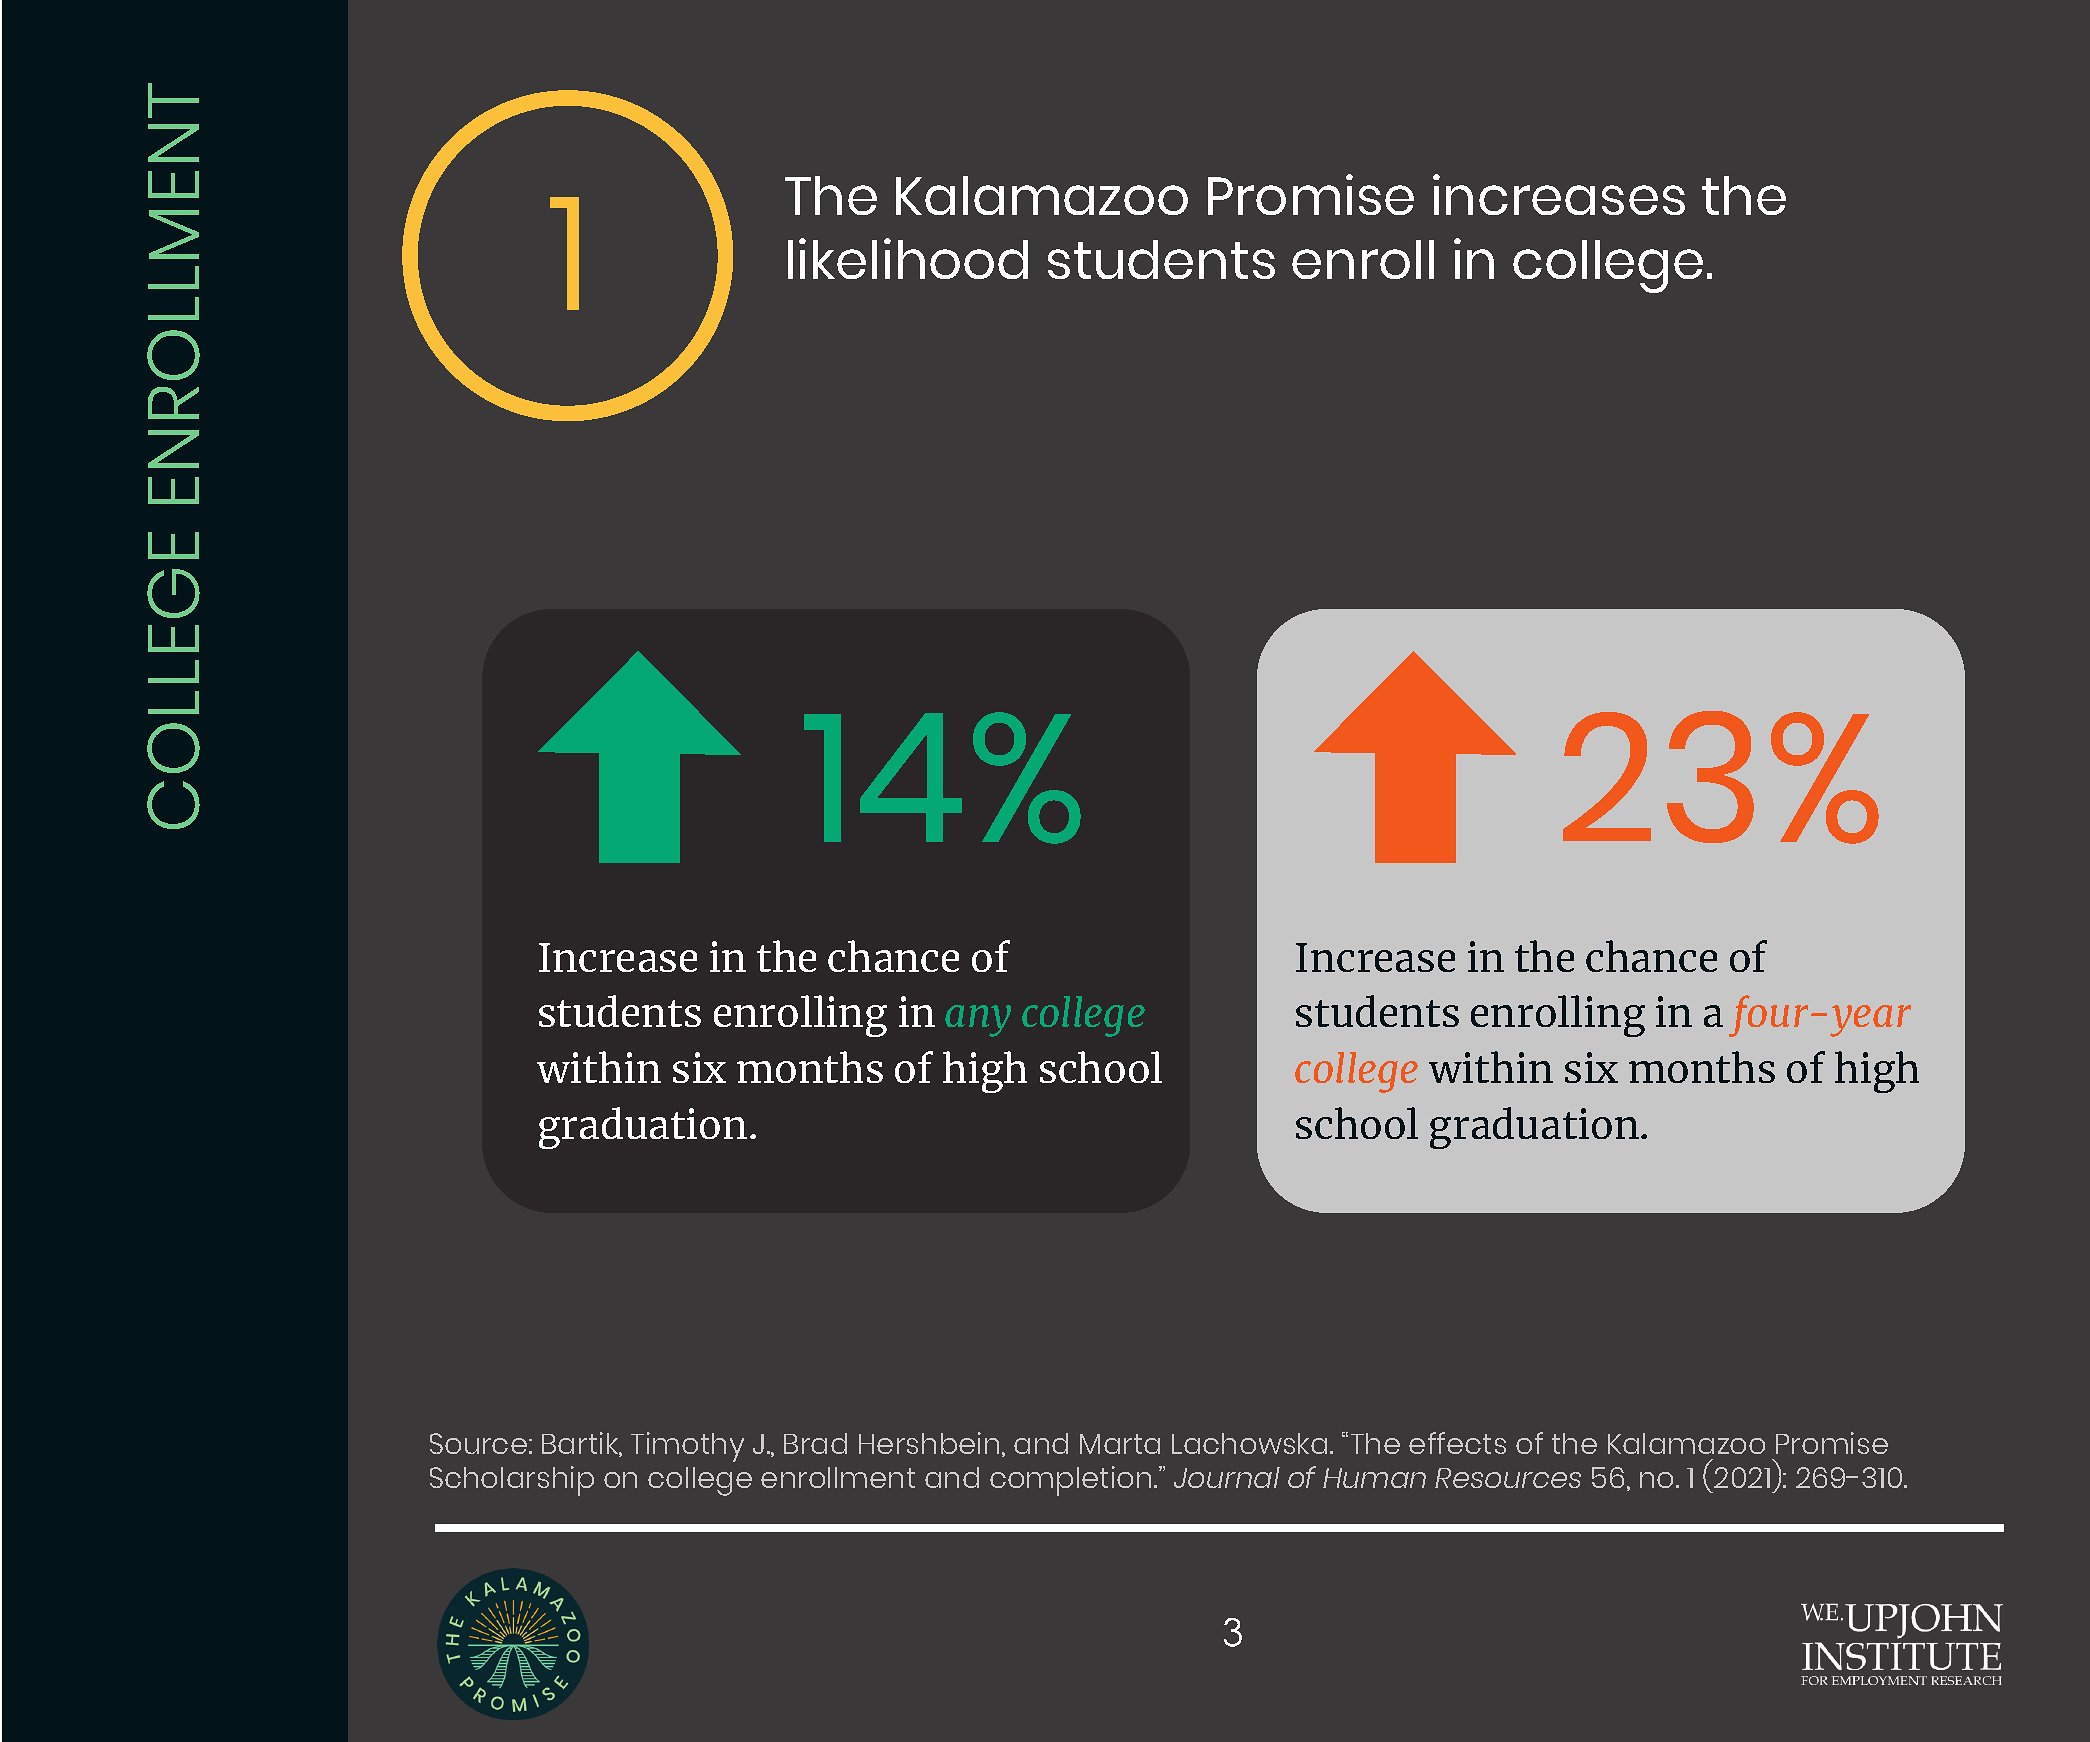 This document has width=2090, height=1742. I want to click on likelihood, so click(908, 258).
